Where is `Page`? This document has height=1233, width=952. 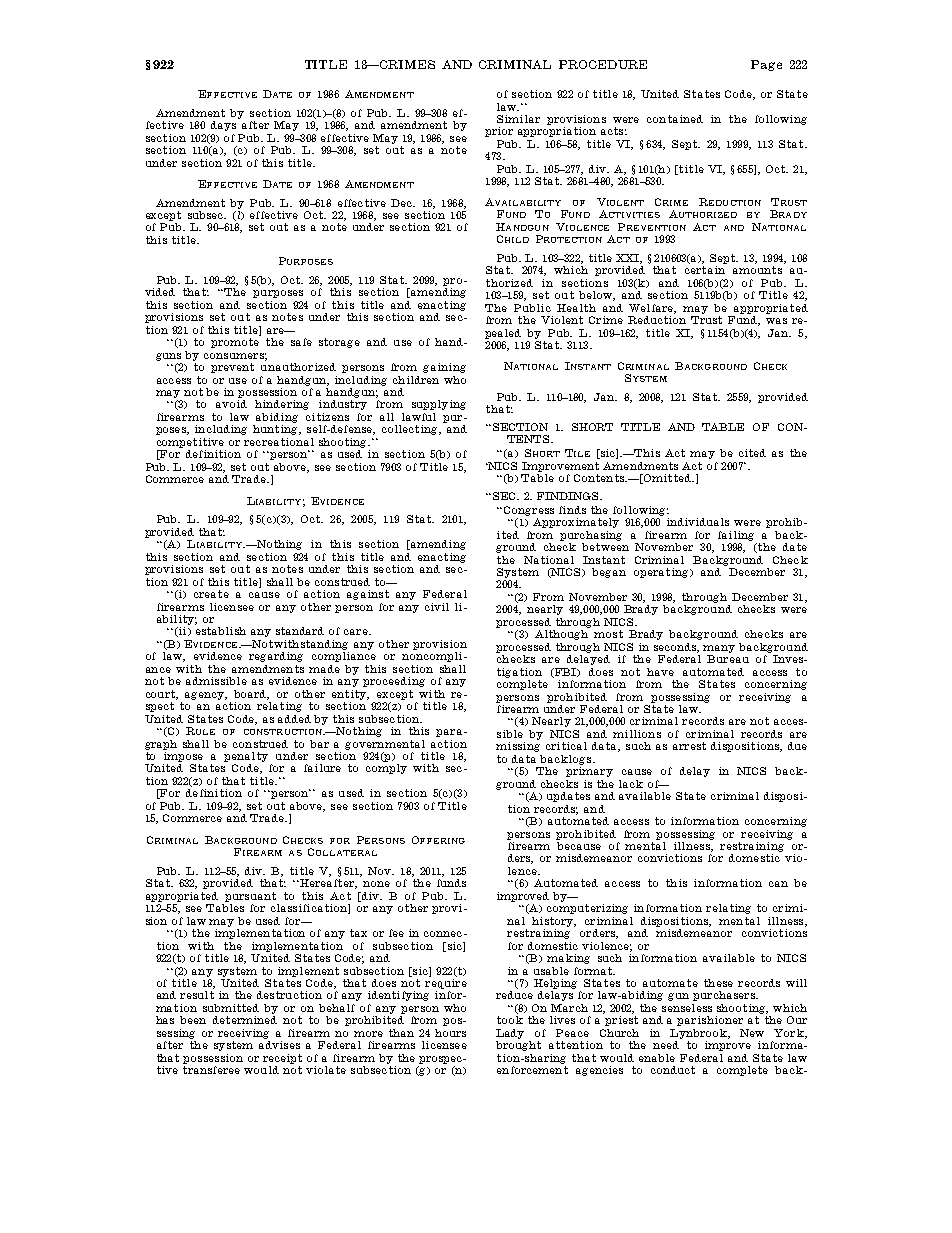 Page is located at coordinates (766, 65).
